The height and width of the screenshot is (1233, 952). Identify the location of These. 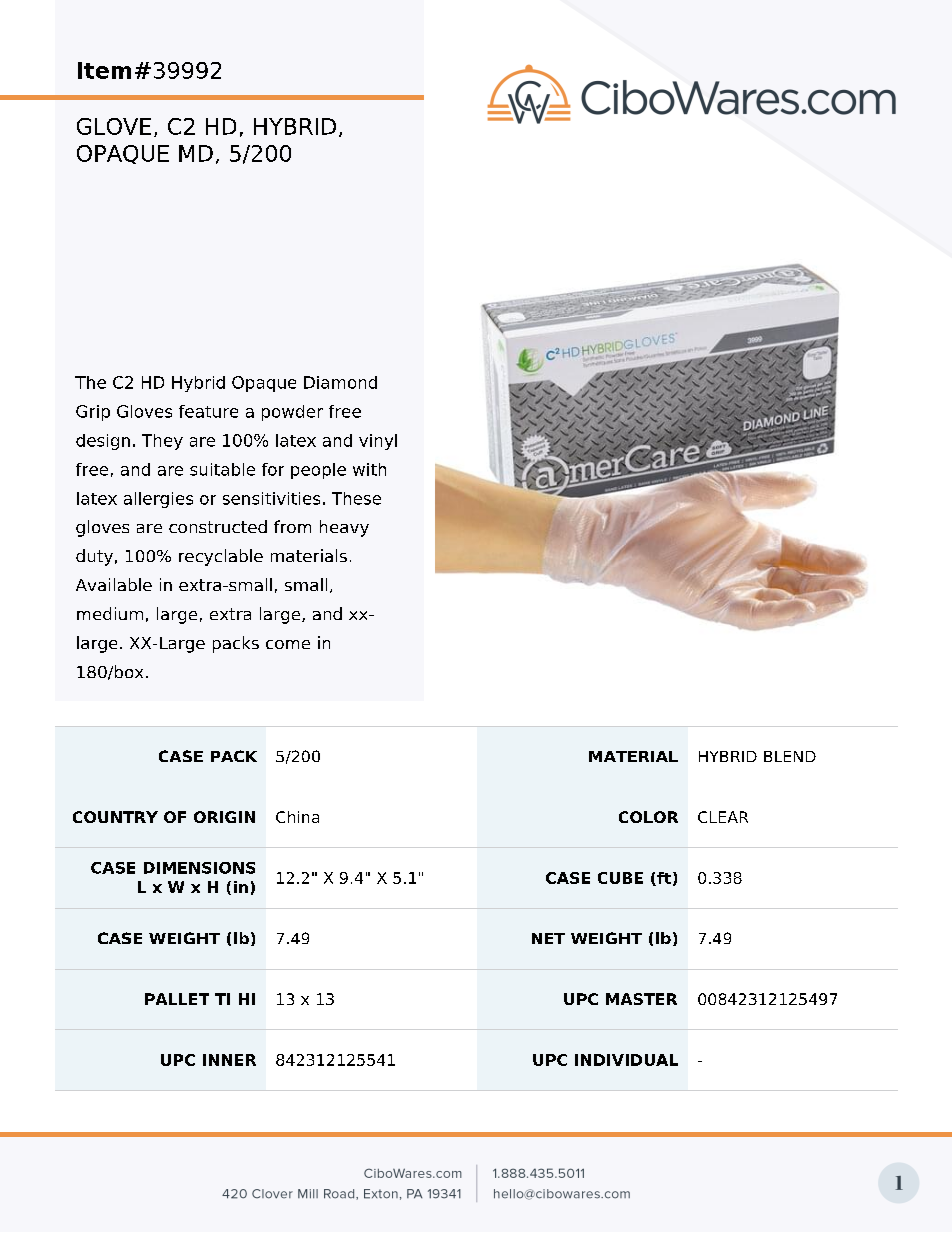
(356, 498).
